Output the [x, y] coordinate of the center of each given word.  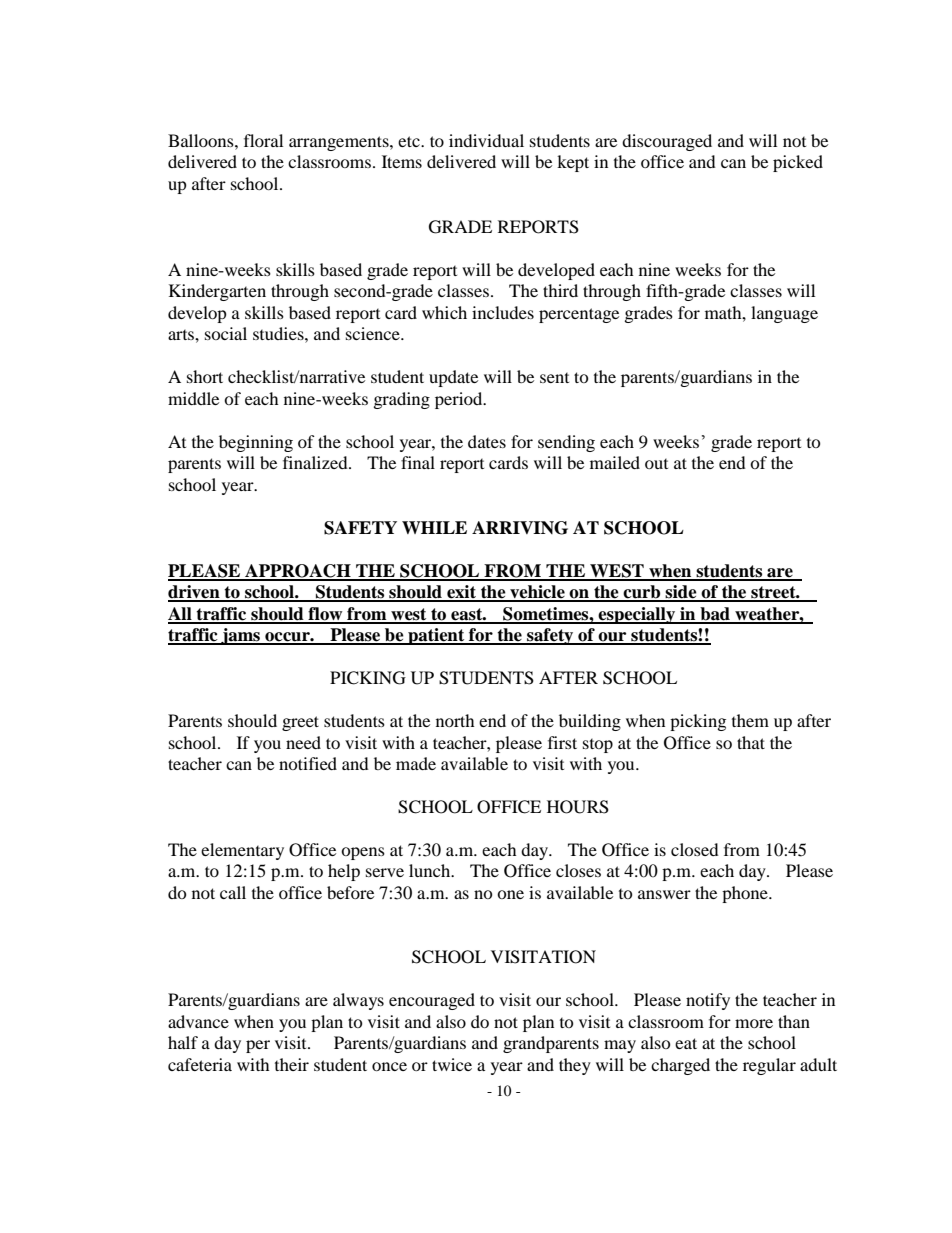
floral [263, 140]
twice [452, 1064]
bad [715, 615]
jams [241, 636]
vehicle [537, 593]
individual [486, 140]
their [292, 1064]
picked [798, 163]
